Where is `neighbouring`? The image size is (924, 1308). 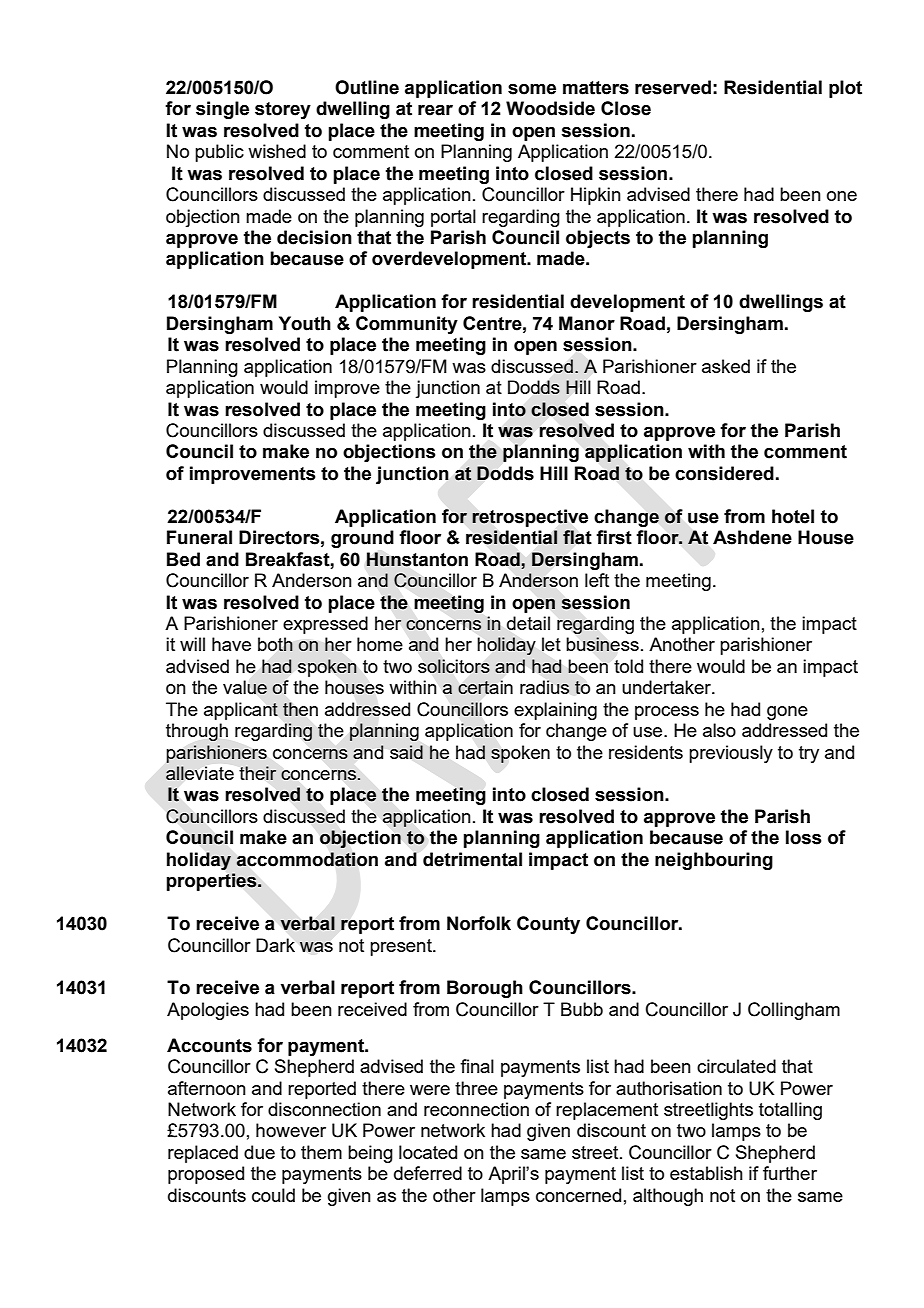
neighbouring is located at coordinates (714, 861).
